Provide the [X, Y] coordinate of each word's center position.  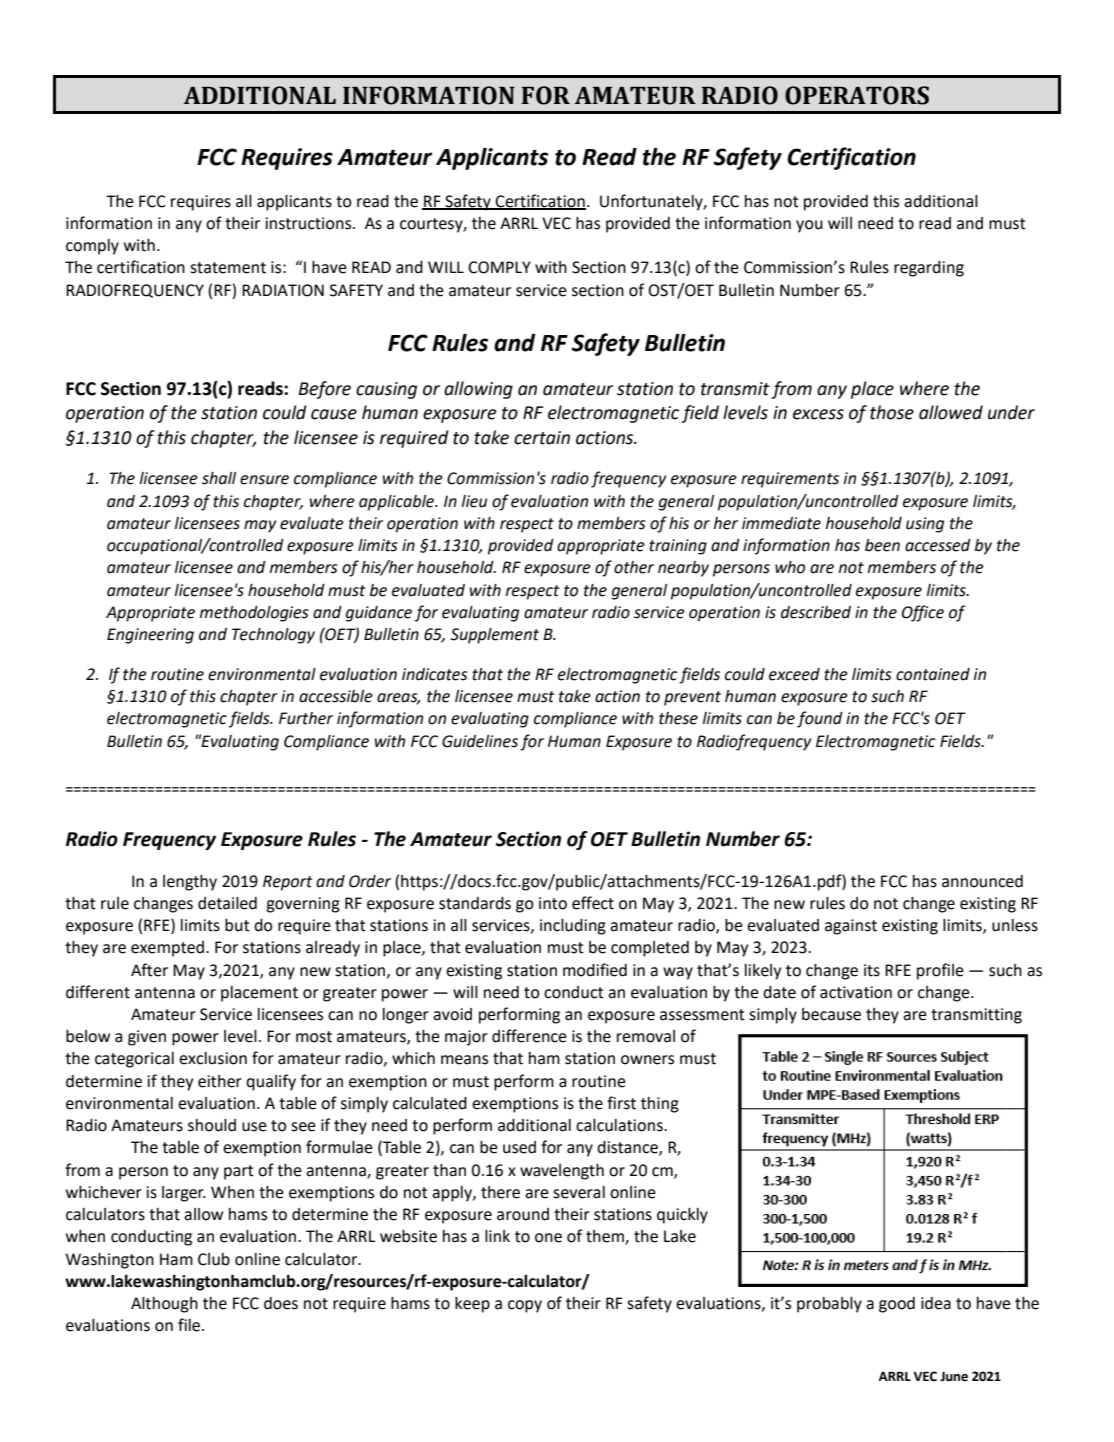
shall [219, 478]
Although [164, 1305]
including [573, 927]
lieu [474, 501]
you [809, 226]
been [882, 545]
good [897, 1305]
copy [525, 1306]
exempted [169, 949]
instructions [309, 223]
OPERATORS [857, 95]
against [851, 927]
